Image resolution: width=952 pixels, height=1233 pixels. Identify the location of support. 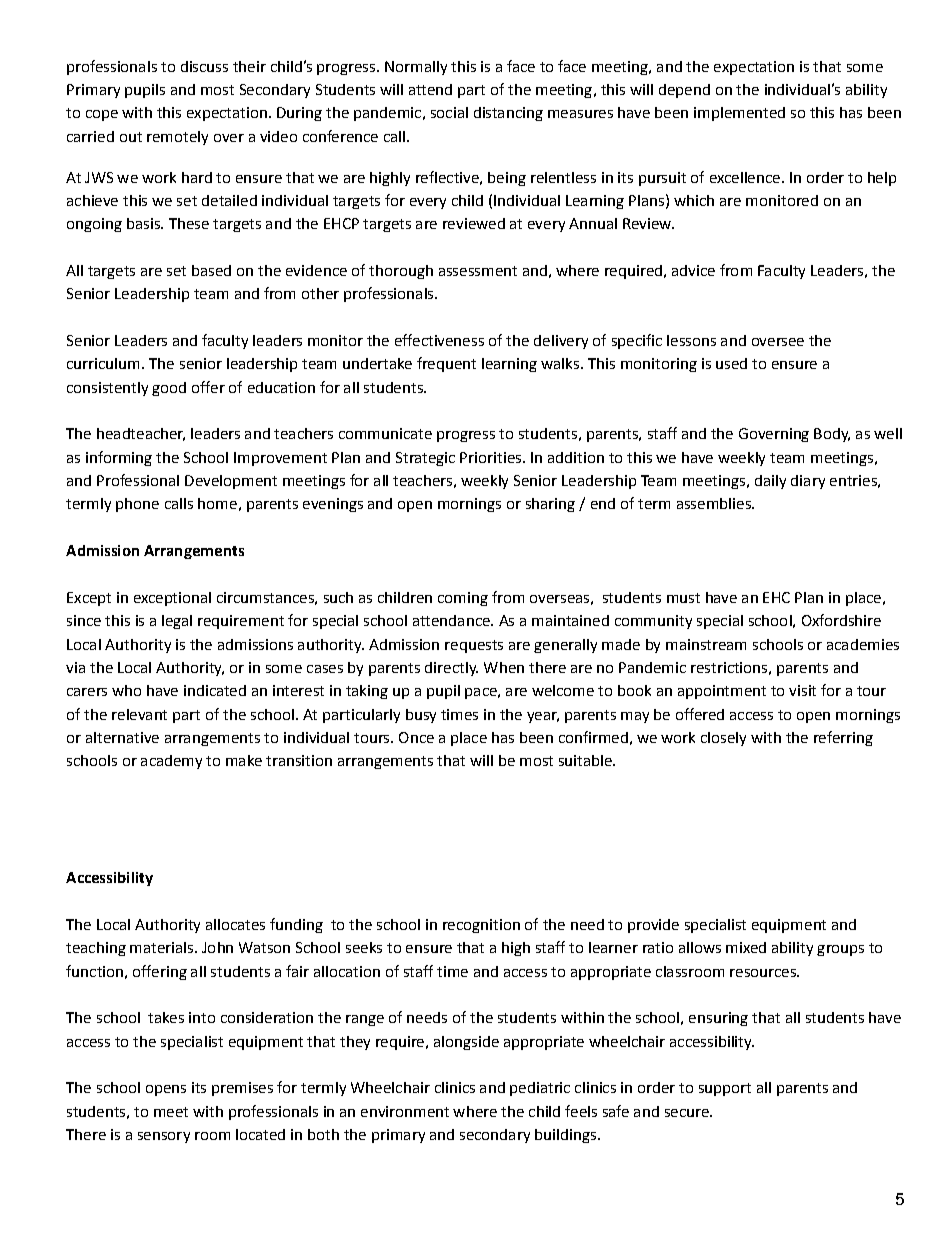
(725, 1089).
